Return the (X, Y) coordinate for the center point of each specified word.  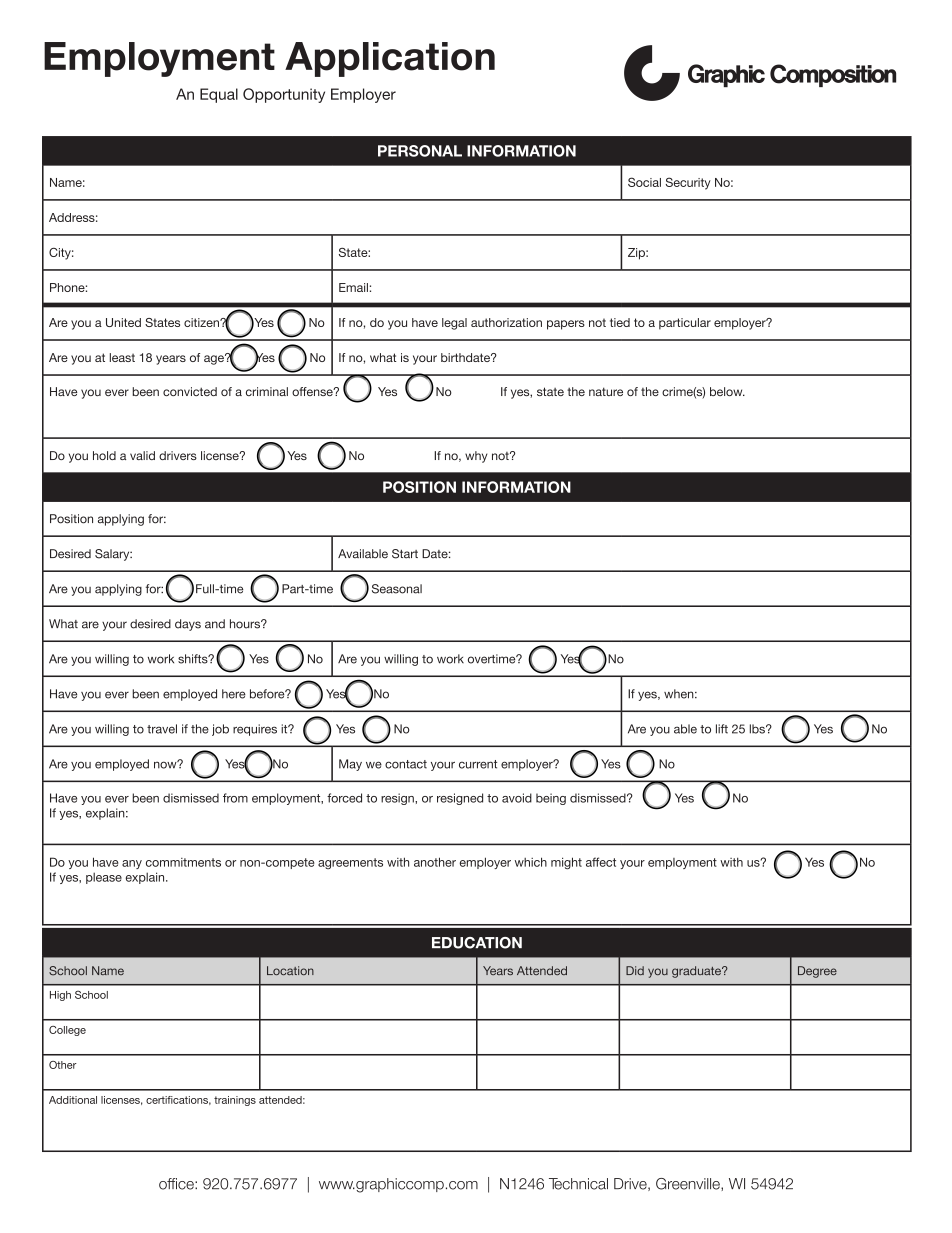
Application (390, 59)
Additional (73, 1100)
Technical (578, 1184)
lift (722, 729)
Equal (219, 95)
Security (688, 183)
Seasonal (397, 589)
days (188, 625)
